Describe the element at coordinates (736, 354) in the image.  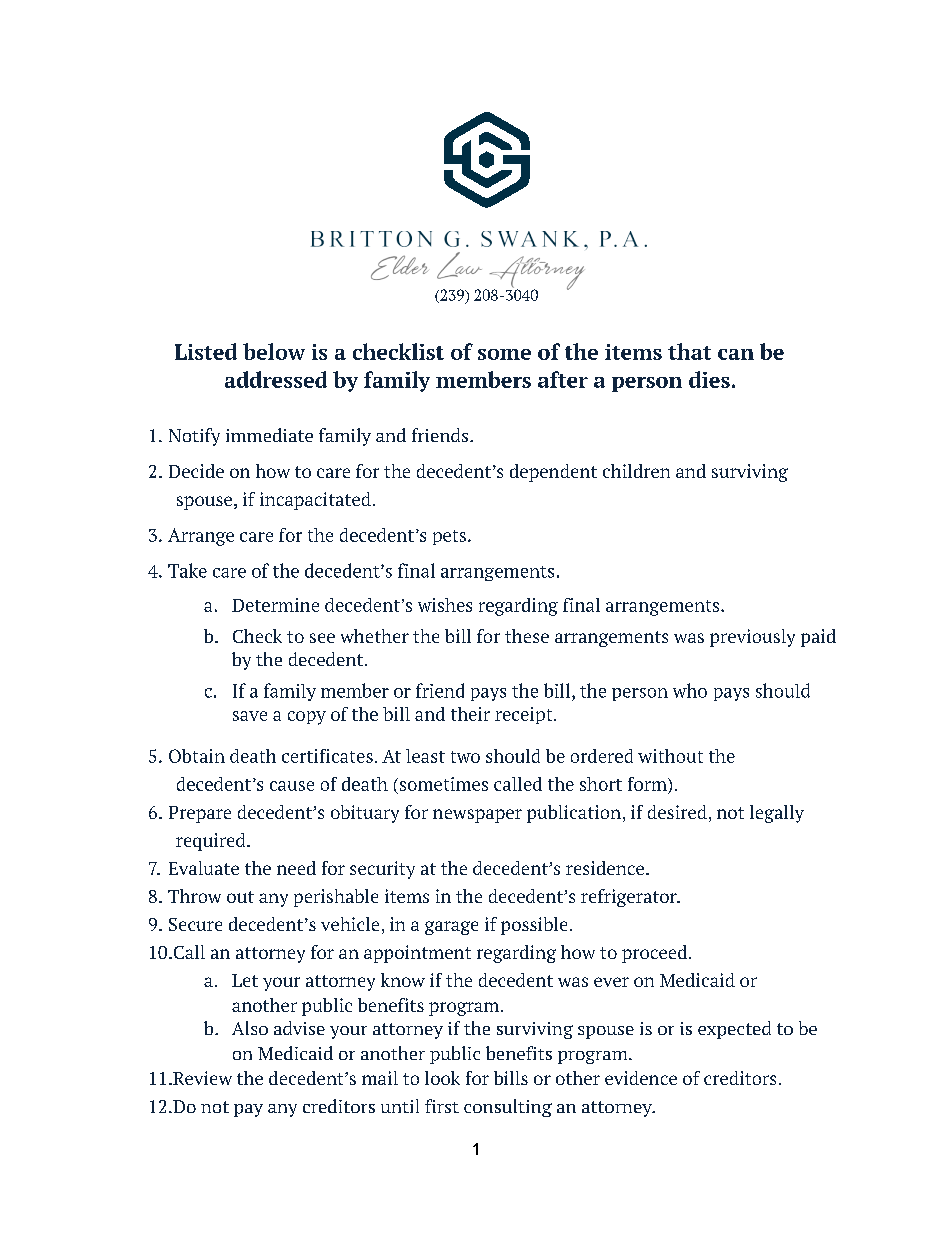
I see `can` at that location.
